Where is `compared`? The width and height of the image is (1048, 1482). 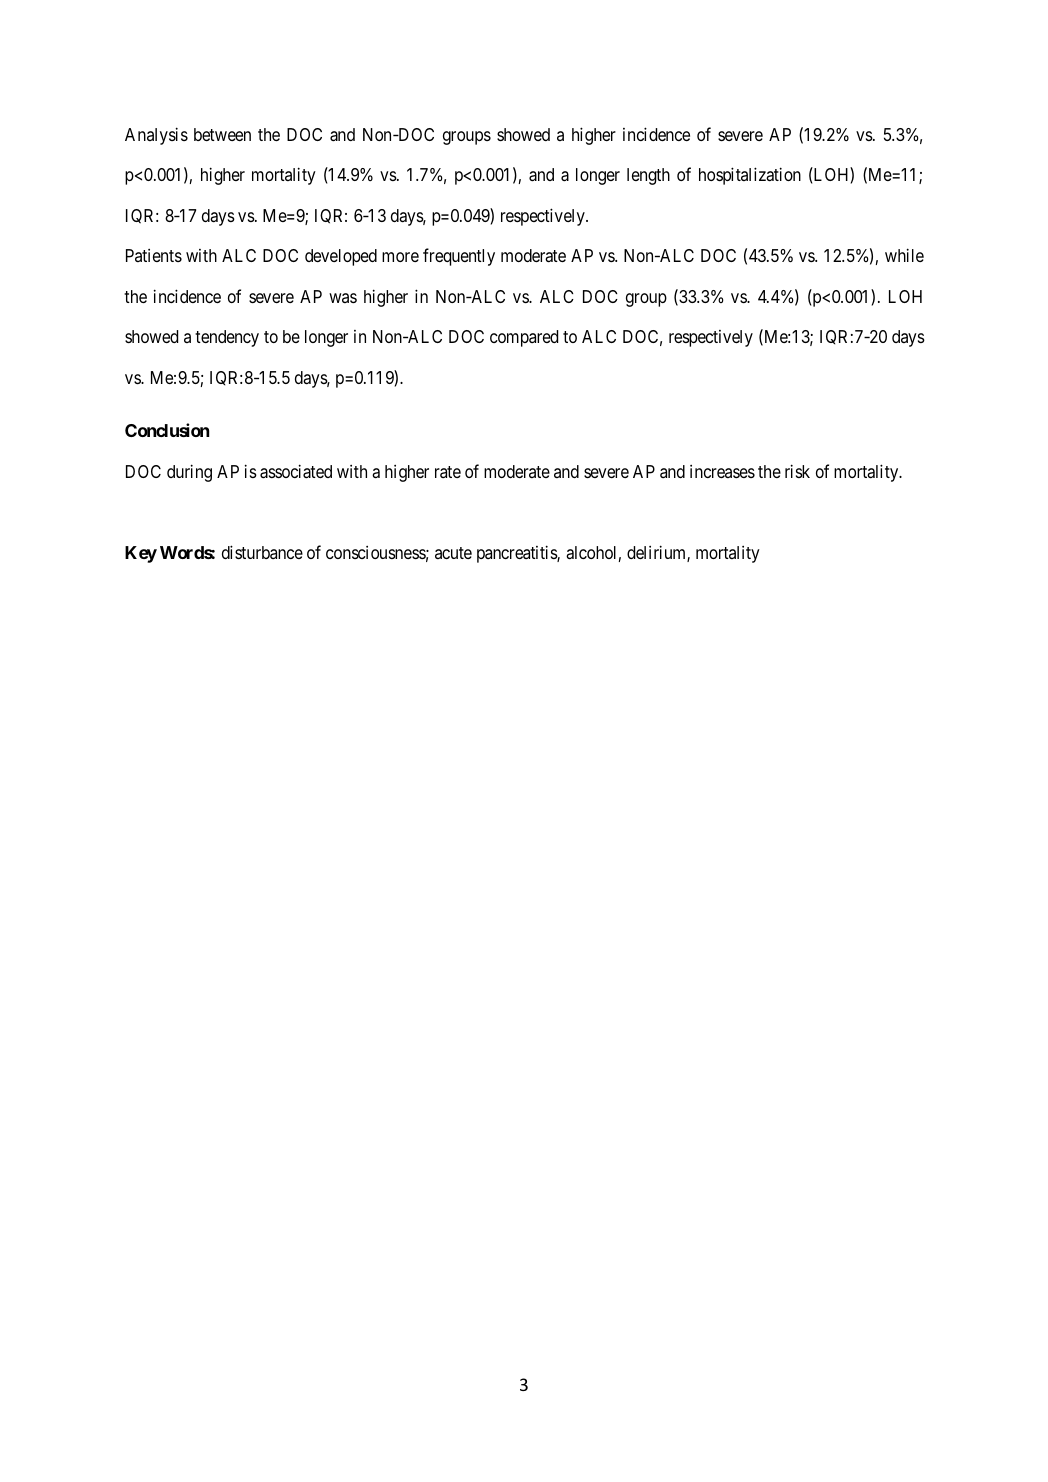
compared is located at coordinates (524, 338).
